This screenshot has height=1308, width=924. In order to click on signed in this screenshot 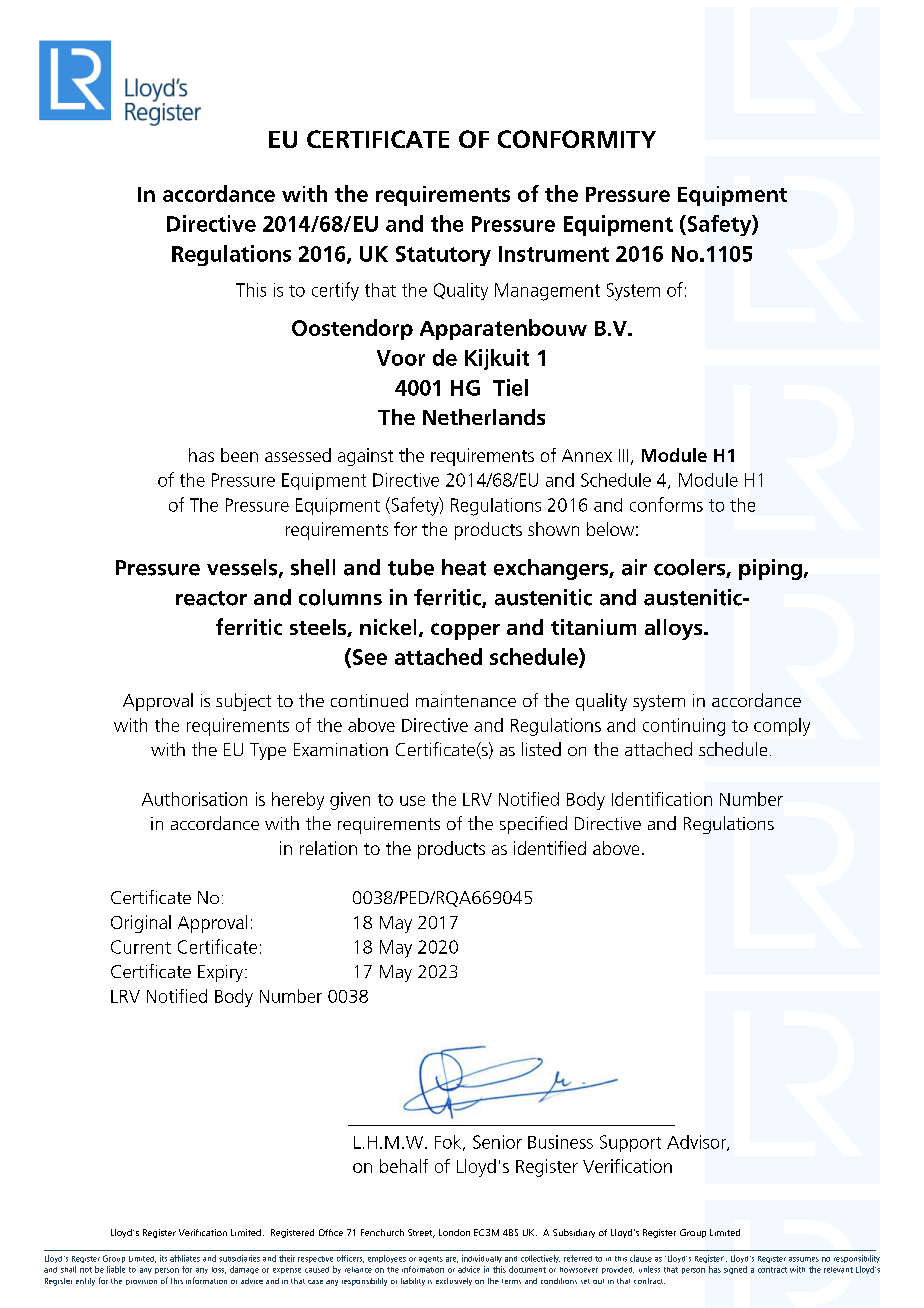, I will do `click(735, 1270)`.
